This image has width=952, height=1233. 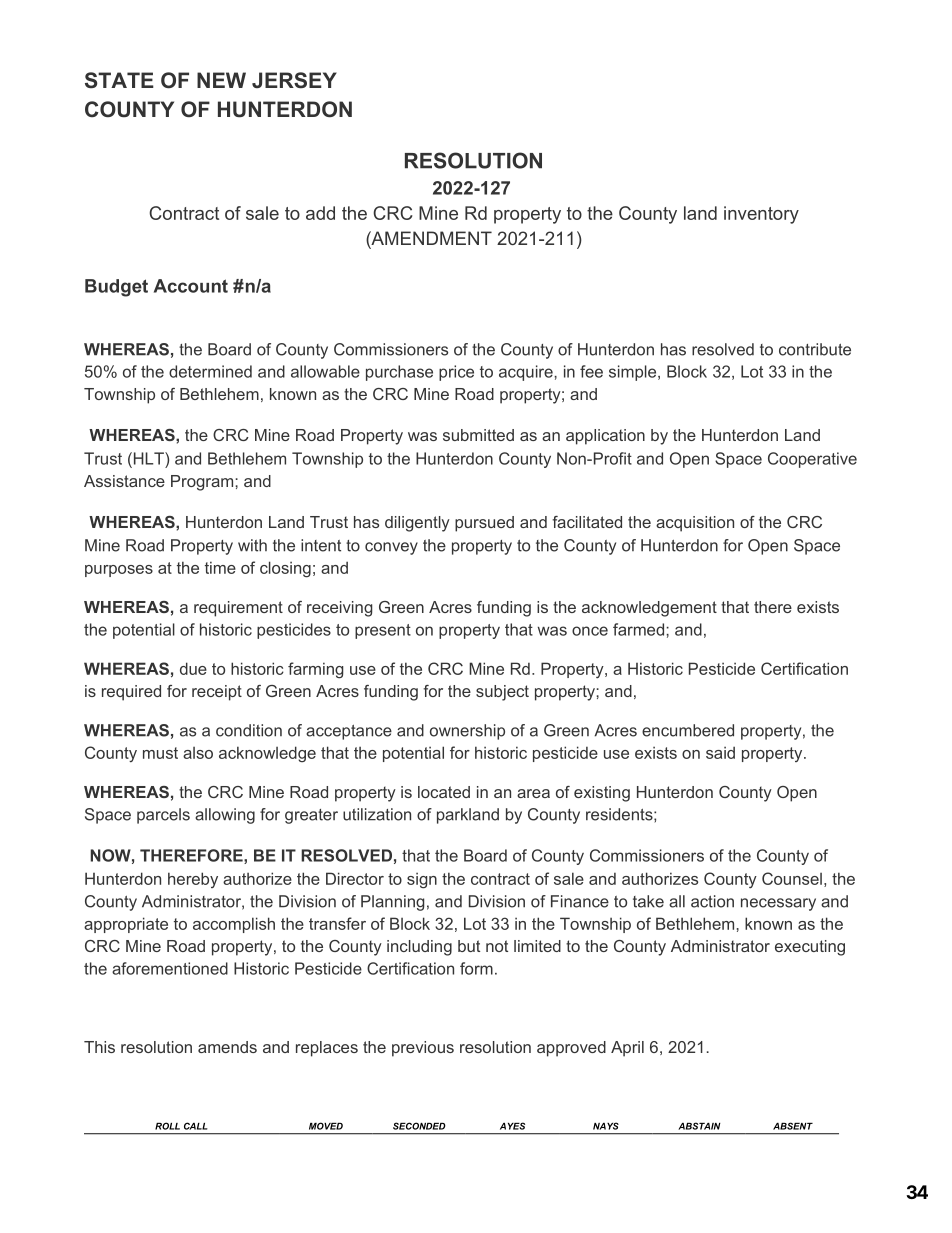 I want to click on also, so click(x=198, y=753).
